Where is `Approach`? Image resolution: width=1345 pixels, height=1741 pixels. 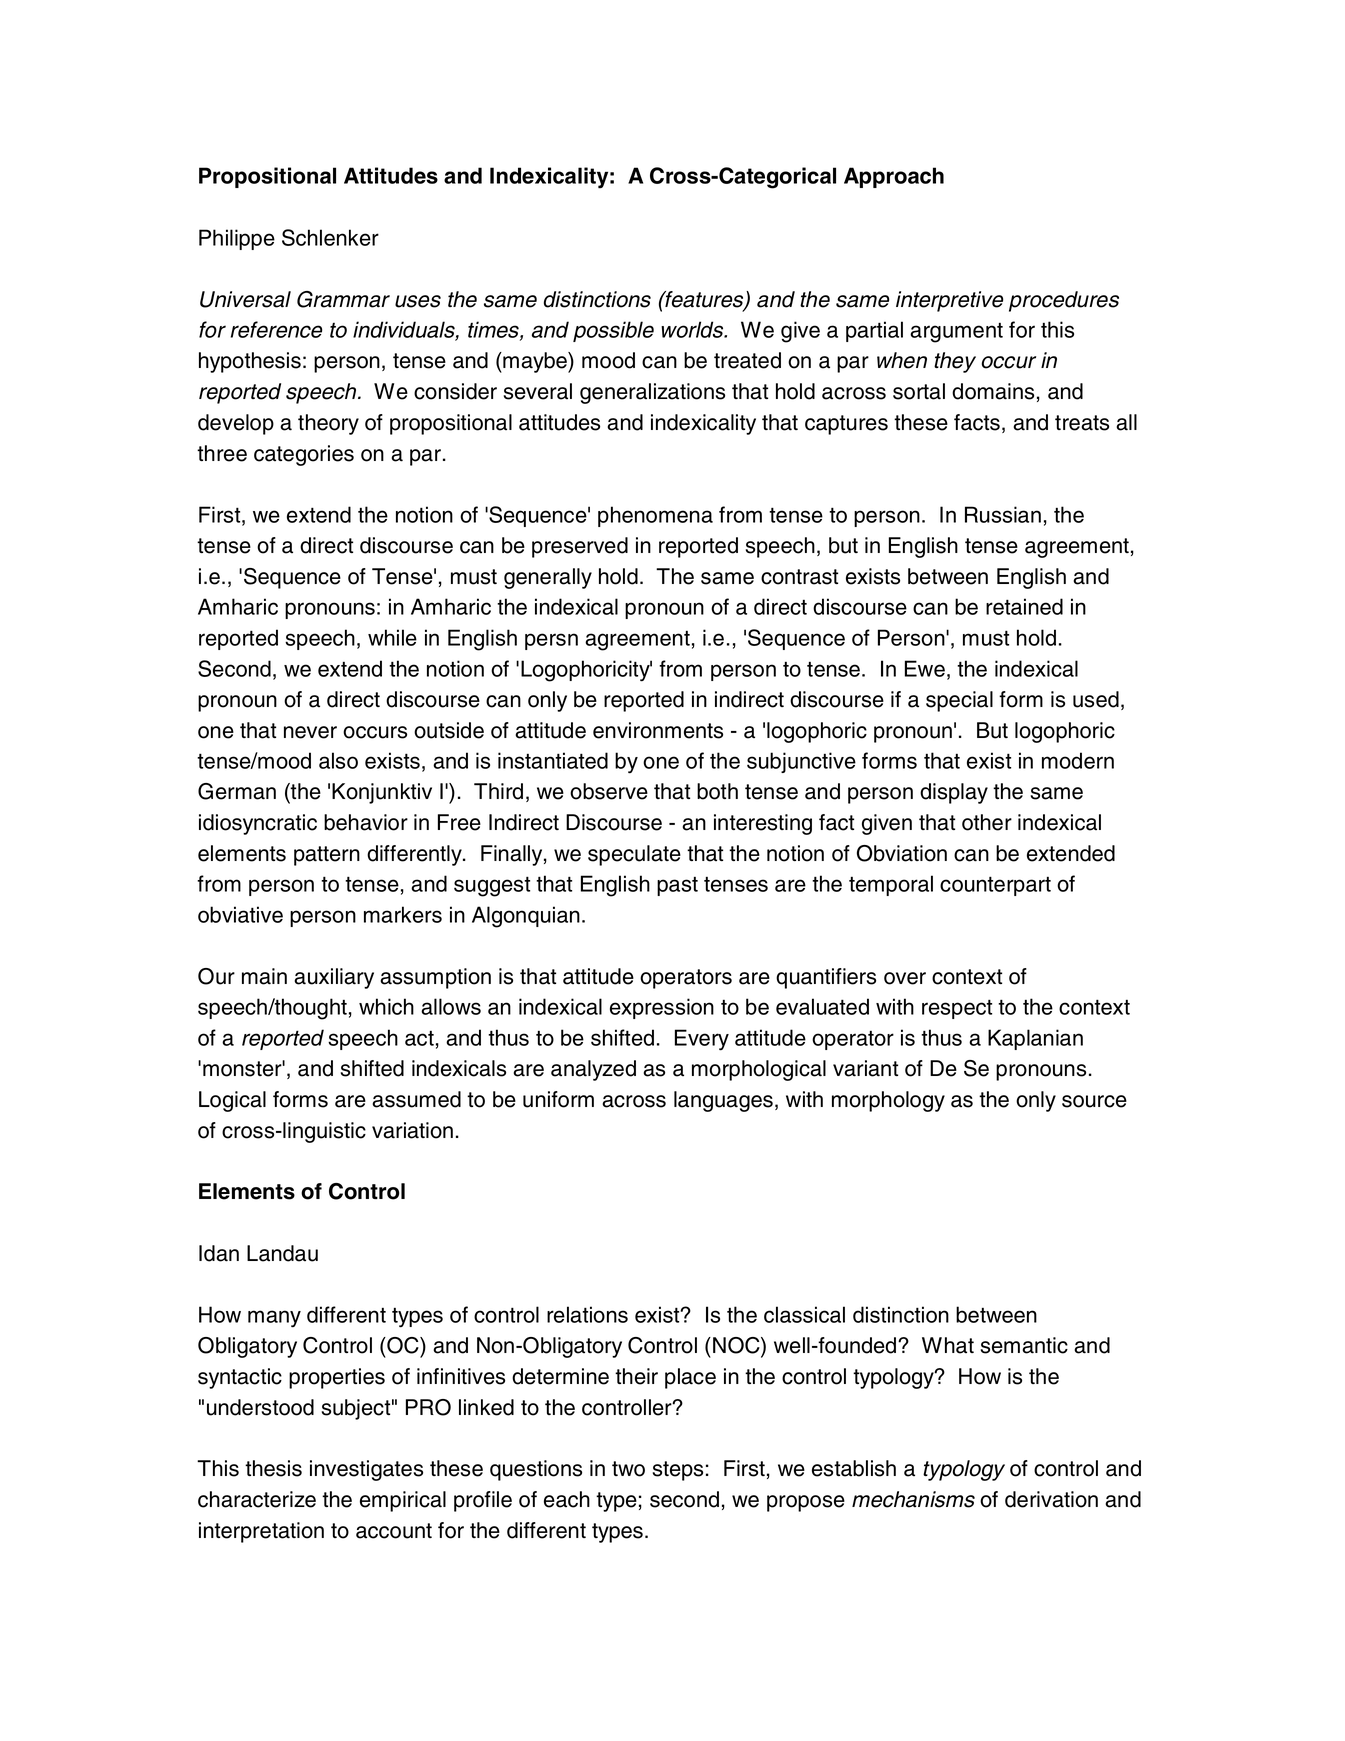 Approach is located at coordinates (894, 177).
